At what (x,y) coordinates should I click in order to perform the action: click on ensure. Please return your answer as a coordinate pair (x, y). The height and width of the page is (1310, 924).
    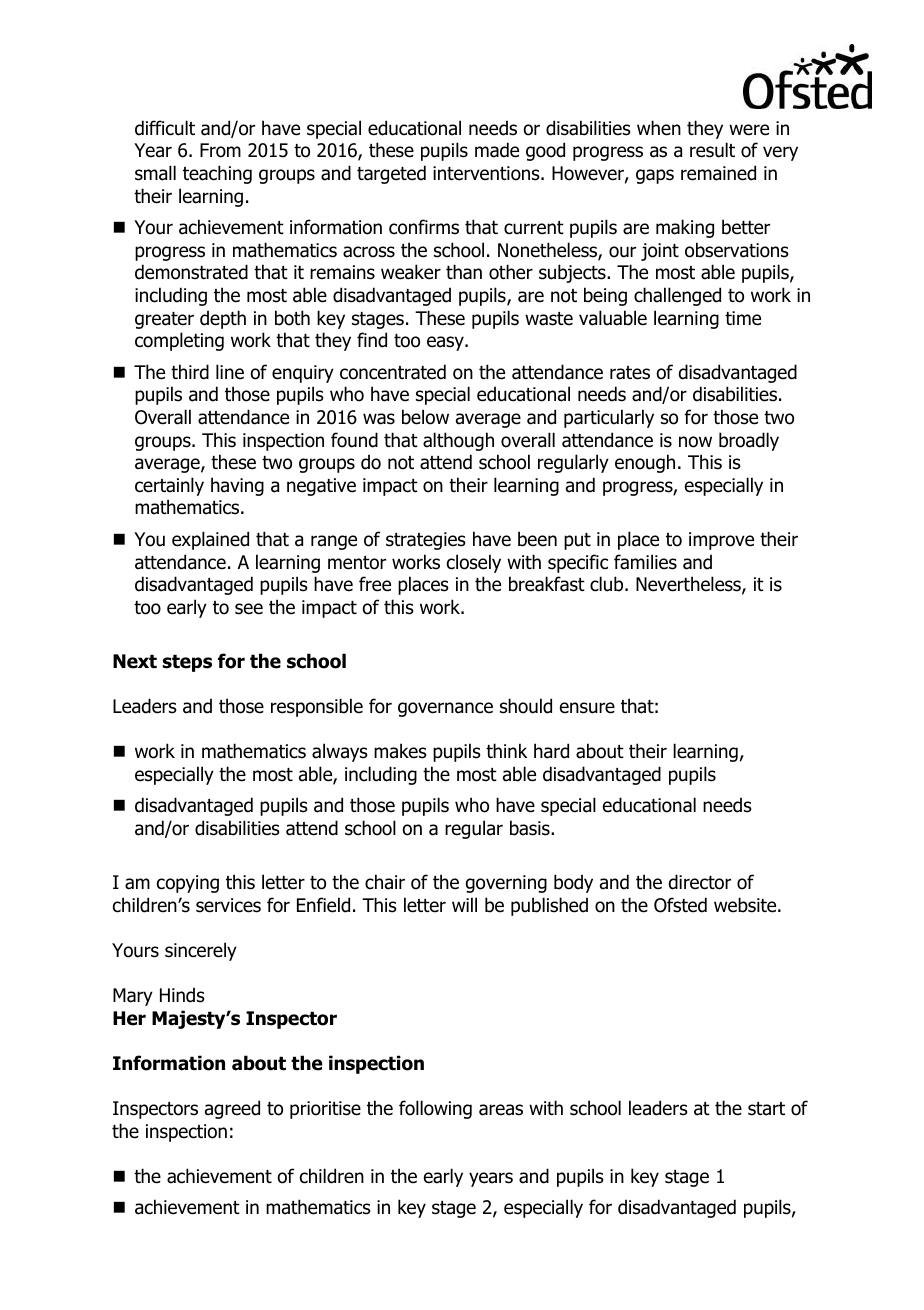
    Looking at the image, I should click on (587, 708).
